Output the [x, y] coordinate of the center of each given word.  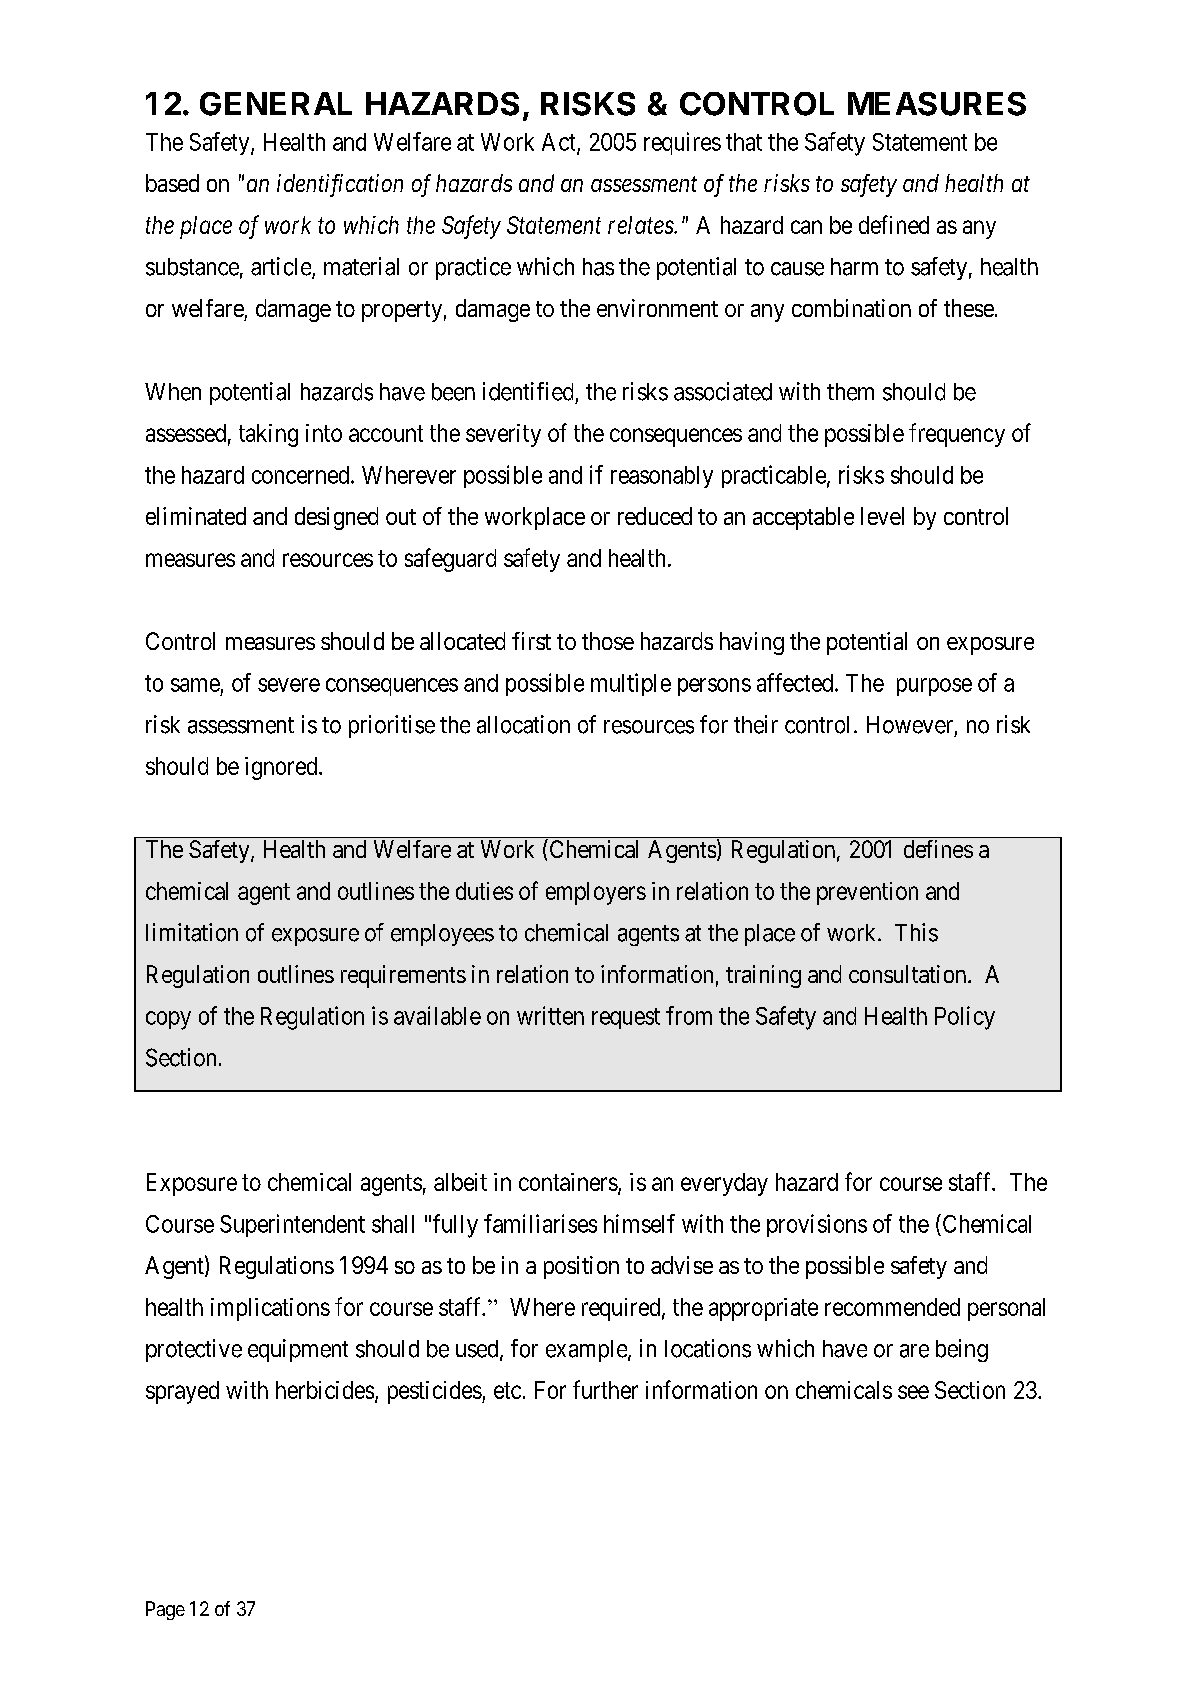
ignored [282, 768]
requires [682, 143]
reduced [655, 516]
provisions [817, 1225]
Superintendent [292, 1225]
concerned [302, 475]
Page [165, 1610]
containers [568, 1182]
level [882, 516]
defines [938, 849]
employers [596, 893]
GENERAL [276, 104]
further [605, 1389]
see [913, 1392]
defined [894, 224]
